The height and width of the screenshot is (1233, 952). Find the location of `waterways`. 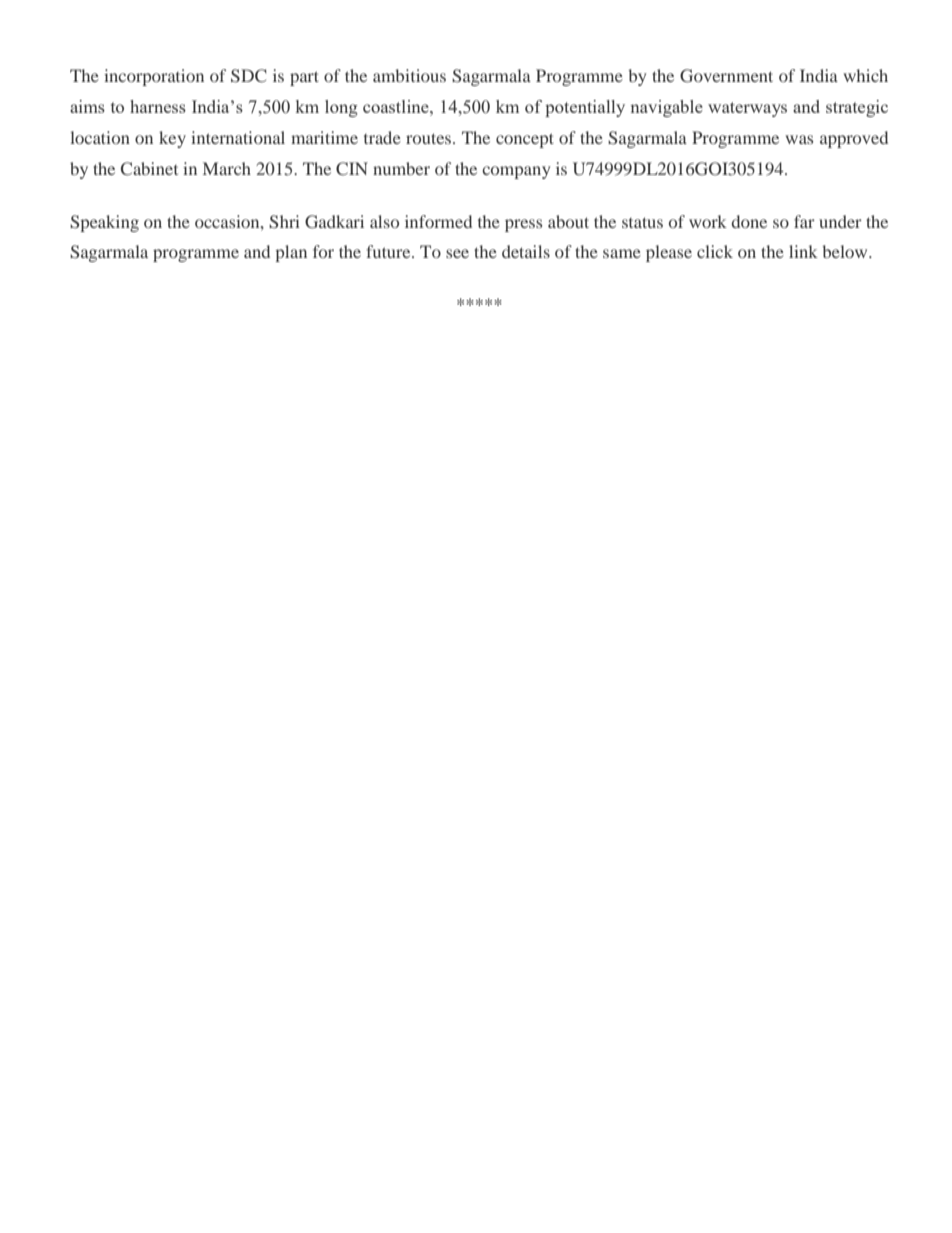

waterways is located at coordinates (747, 109).
